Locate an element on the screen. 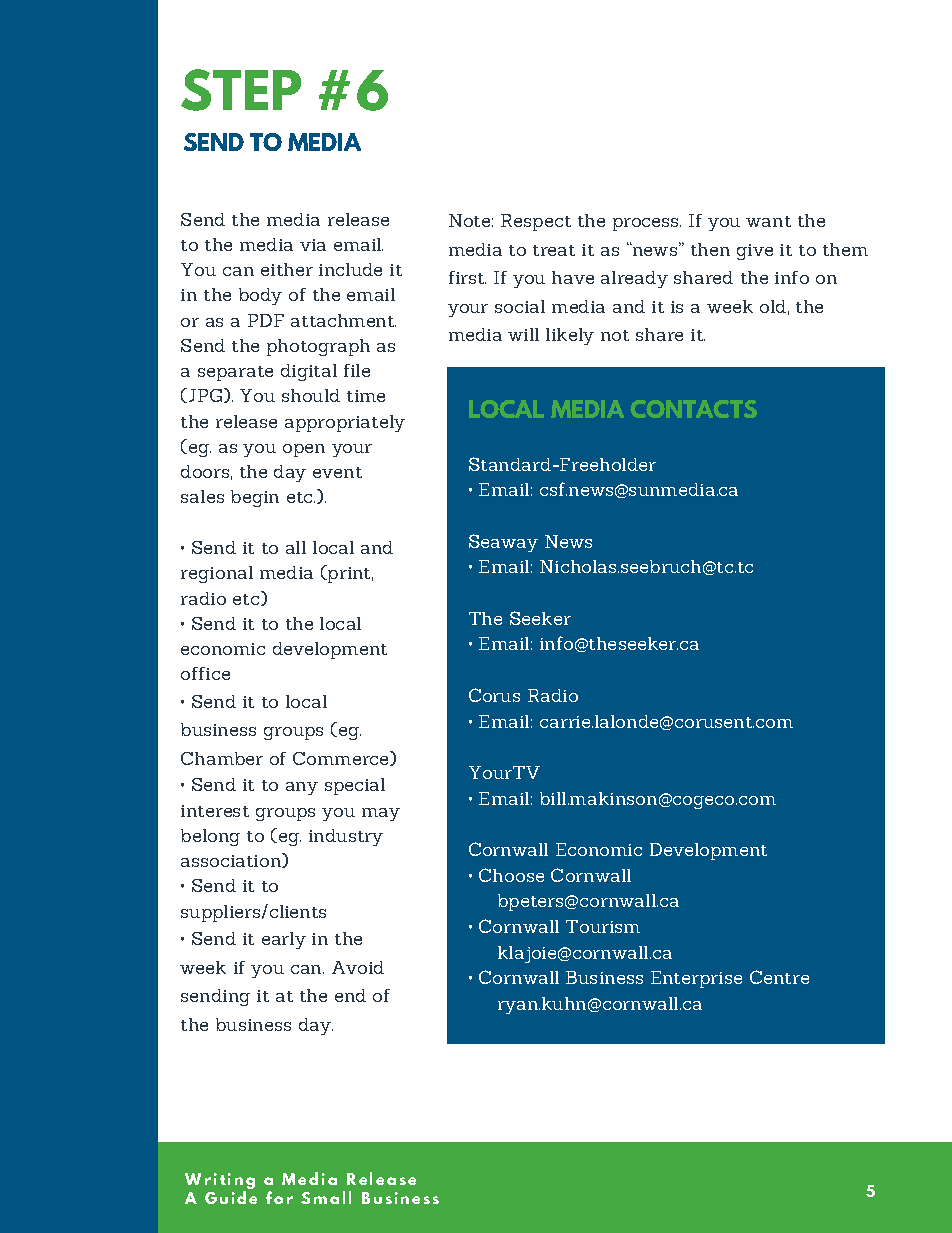  Seaway is located at coordinates (503, 543).
